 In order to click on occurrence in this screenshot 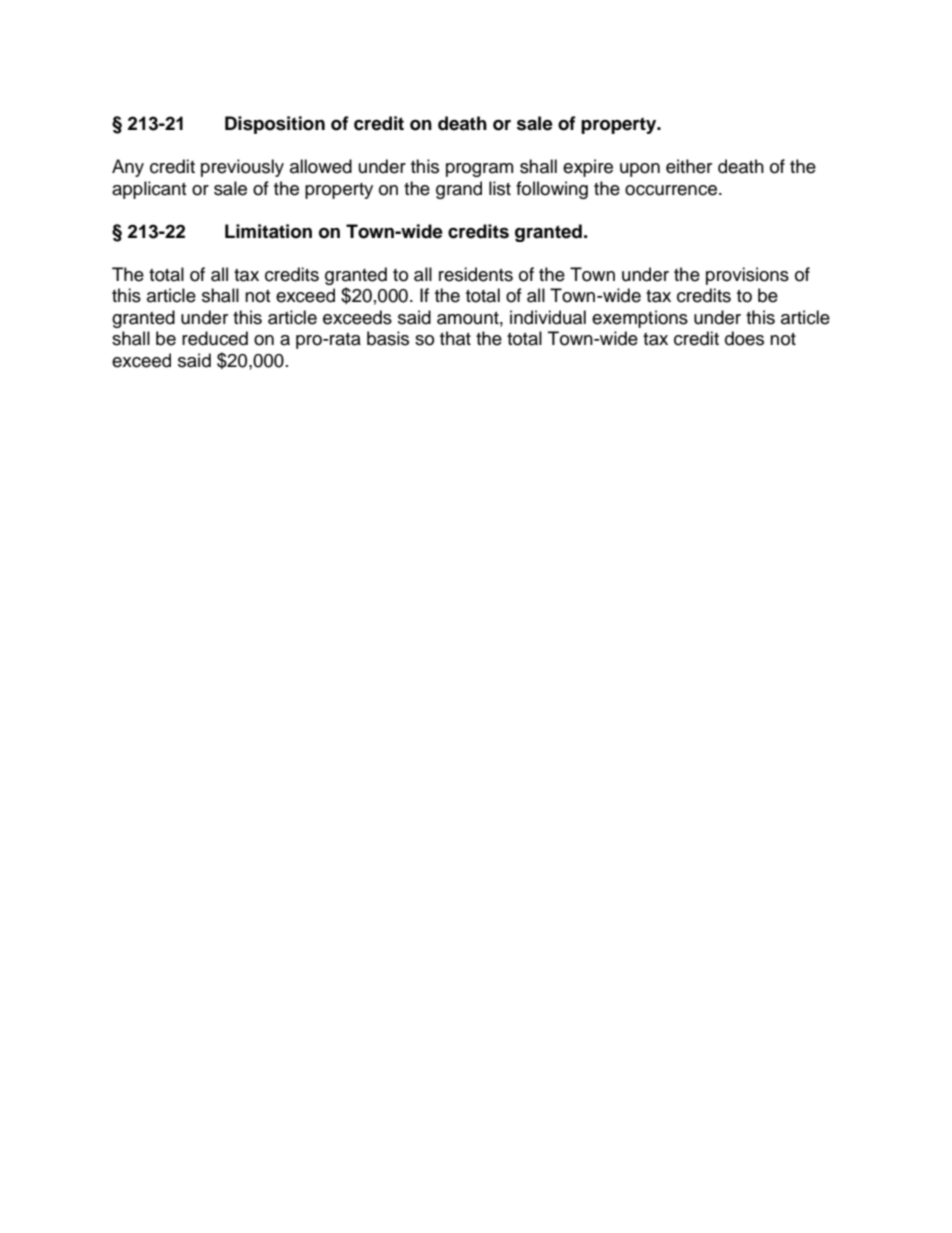, I will do `click(671, 190)`.
